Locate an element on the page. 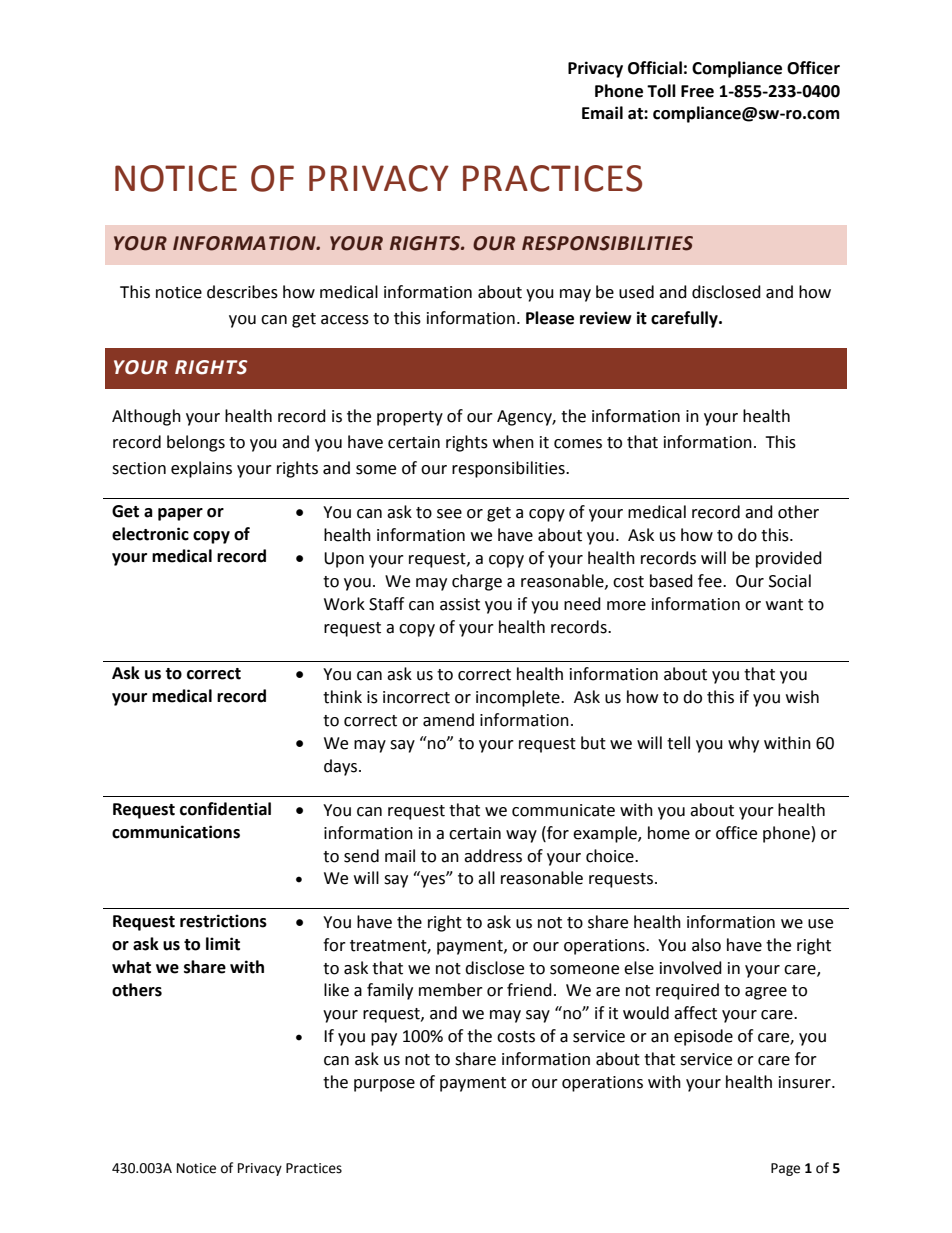 The height and width of the image is (1233, 952). member is located at coordinates (451, 990).
